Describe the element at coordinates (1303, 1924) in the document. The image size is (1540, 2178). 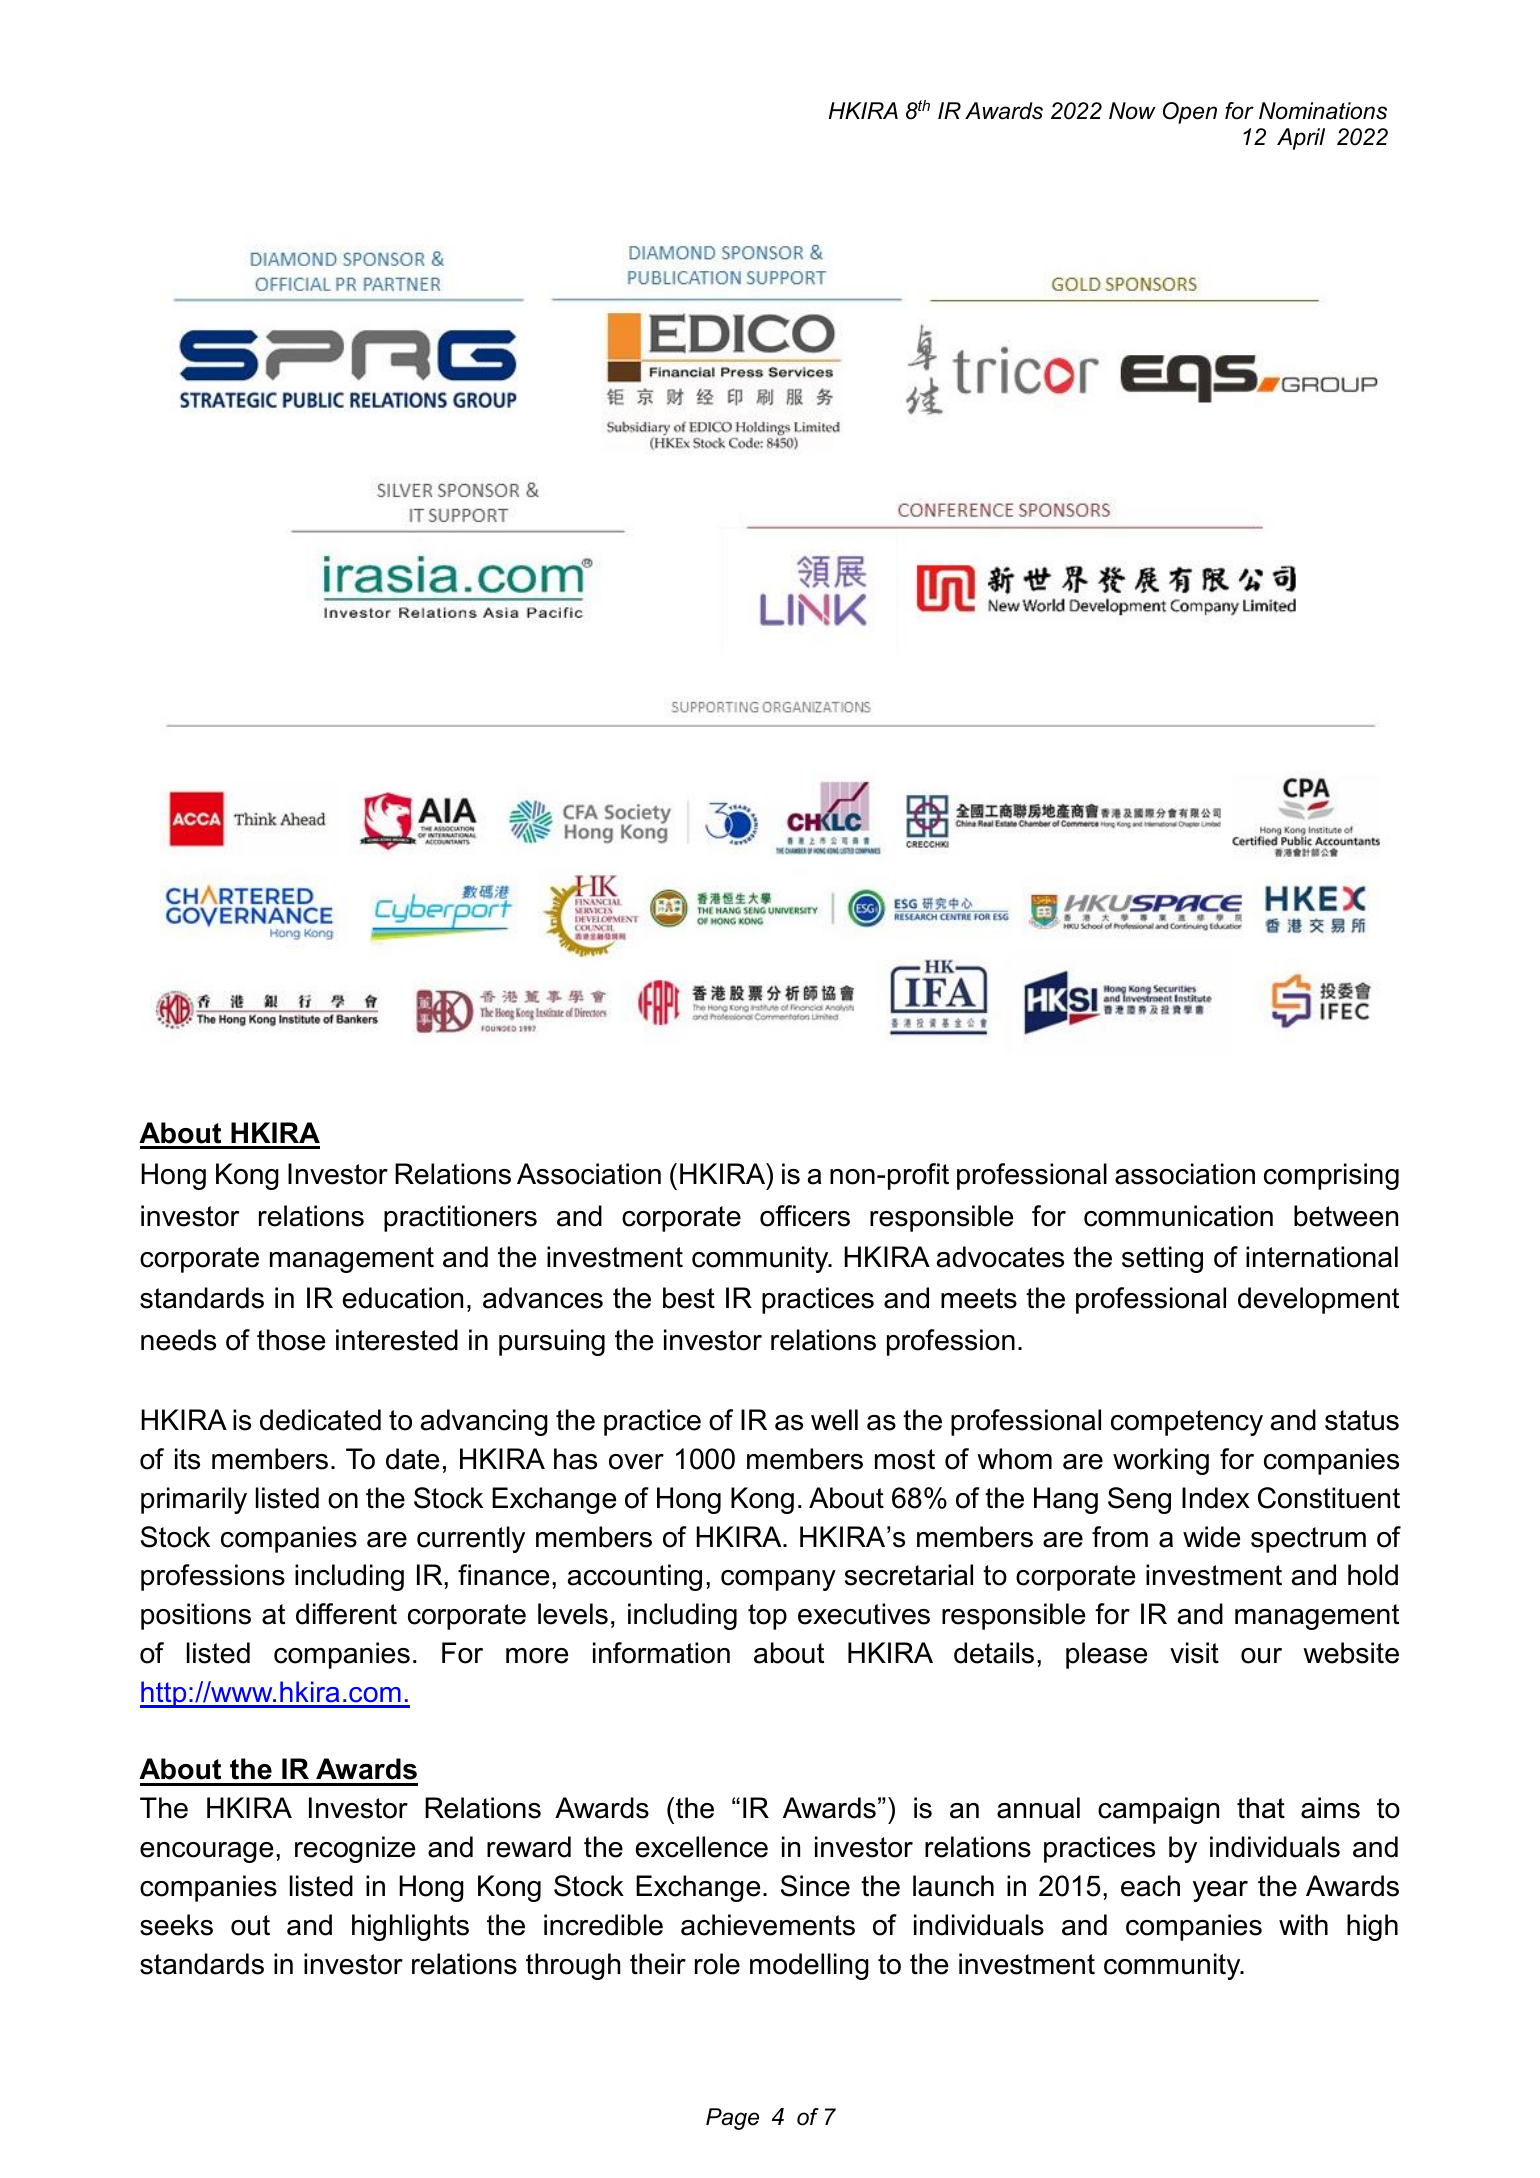
I see `with` at that location.
